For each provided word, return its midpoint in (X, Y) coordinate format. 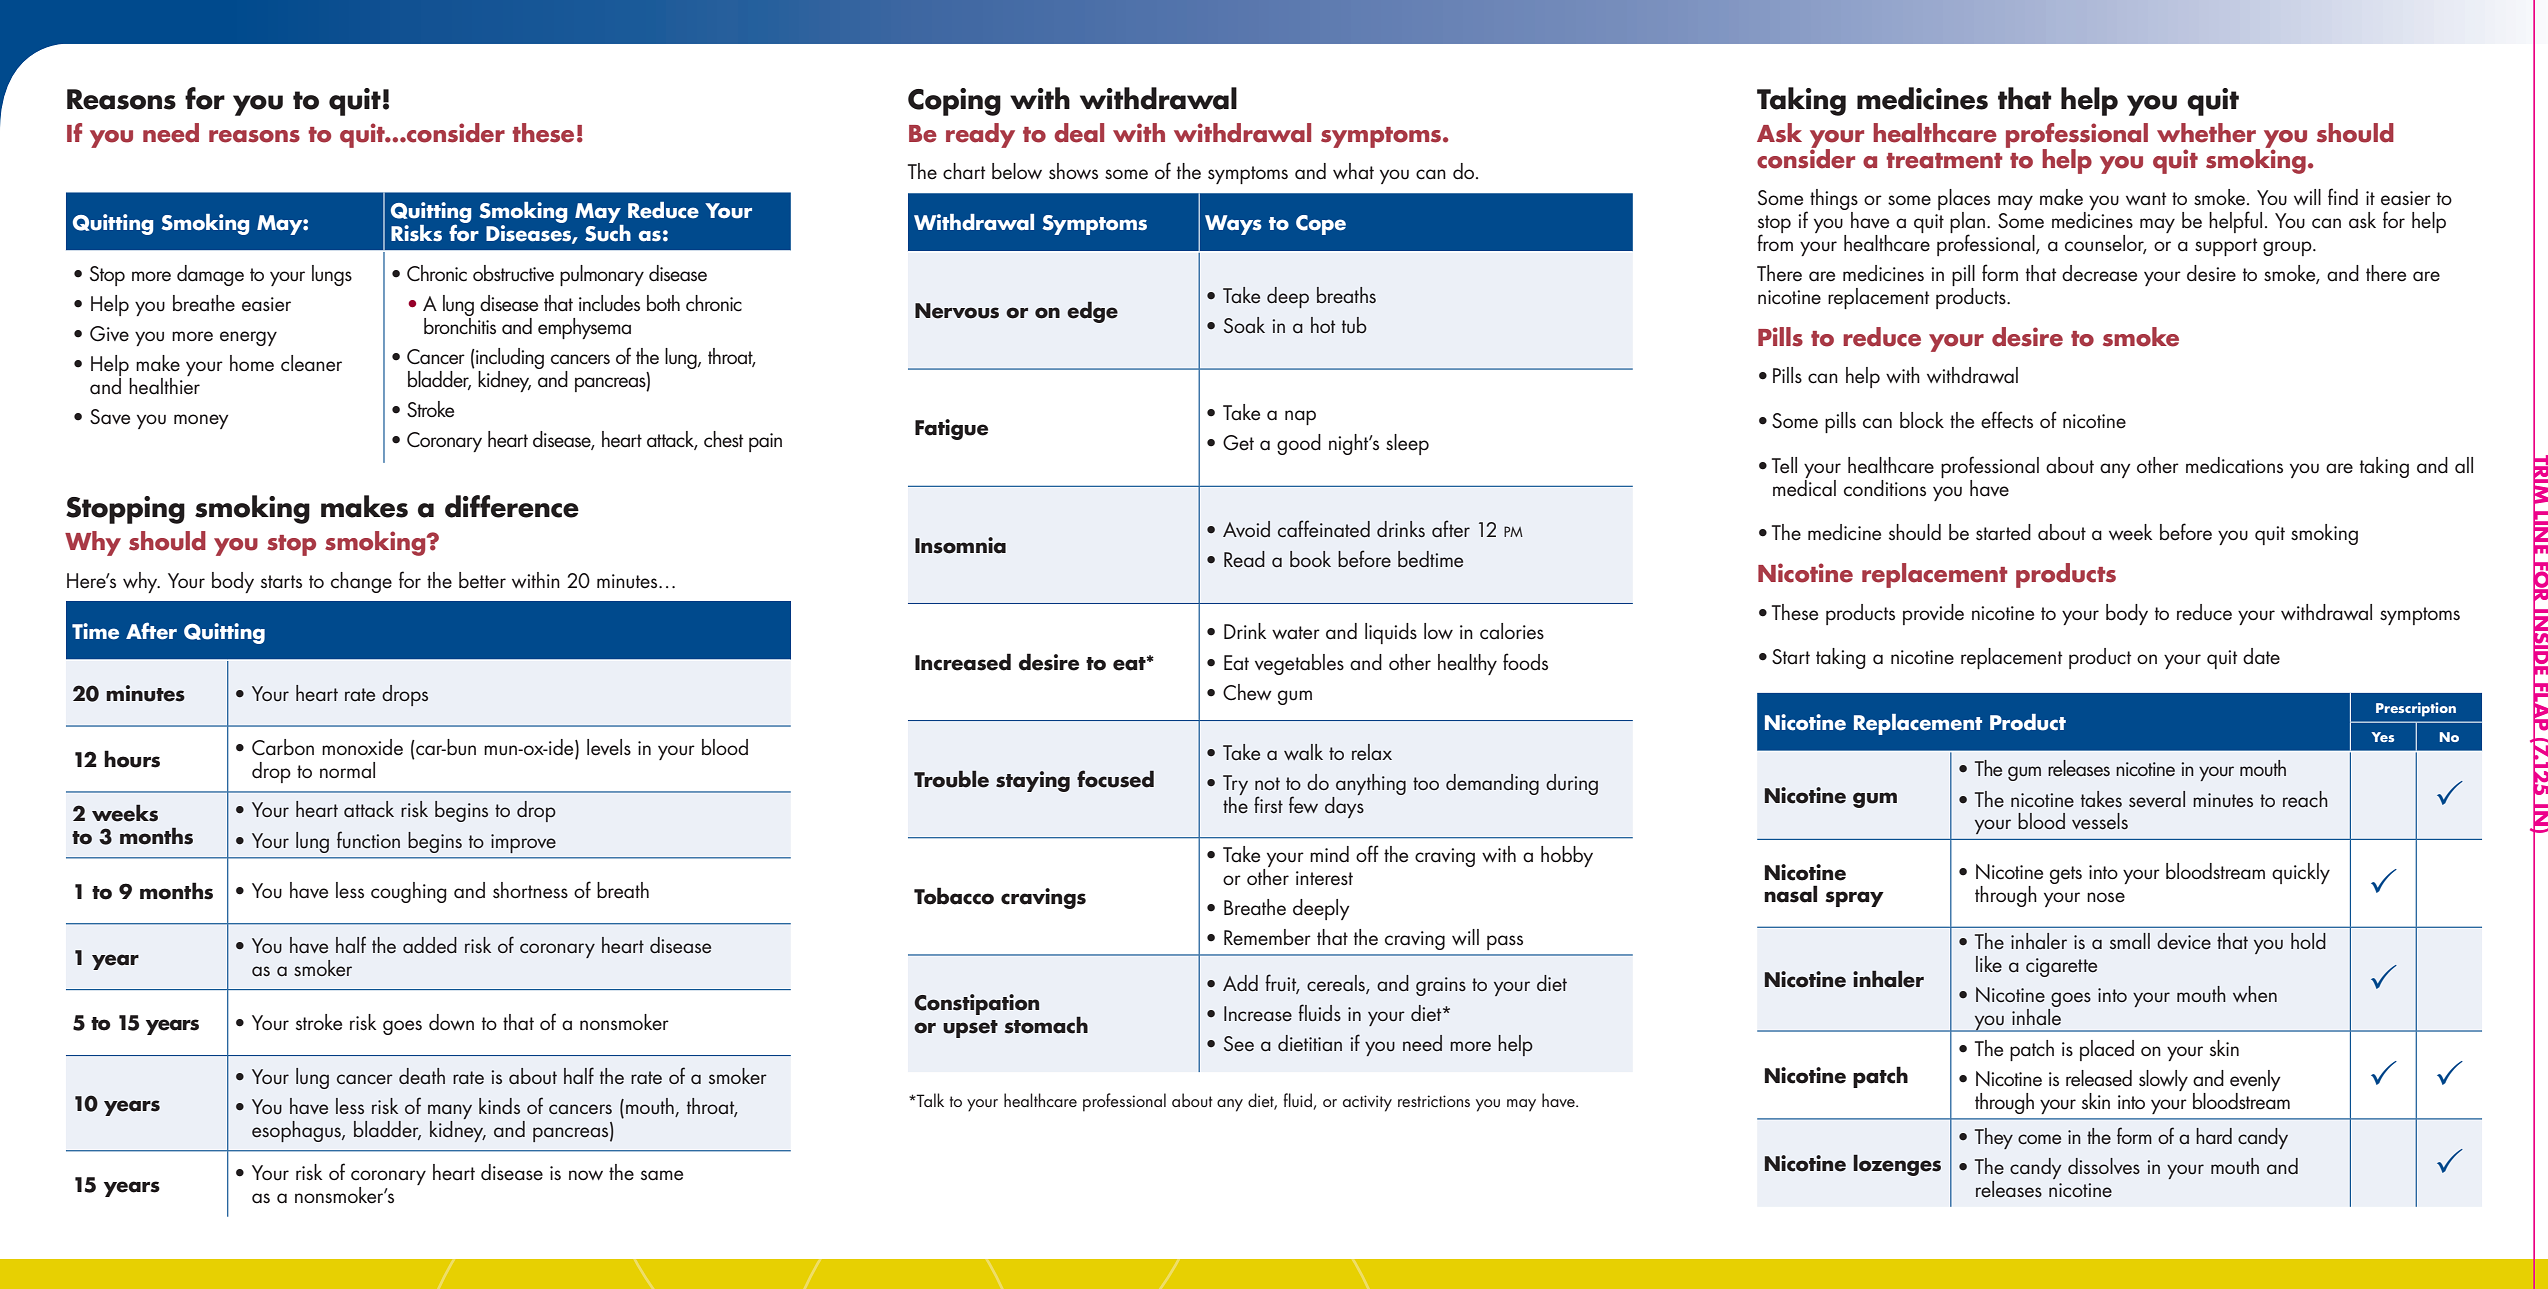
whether (2206, 133)
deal (1079, 133)
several (2157, 799)
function (368, 840)
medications (2234, 465)
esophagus (297, 1131)
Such (608, 232)
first (1268, 804)
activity (1367, 1103)
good (1299, 444)
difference (512, 506)
